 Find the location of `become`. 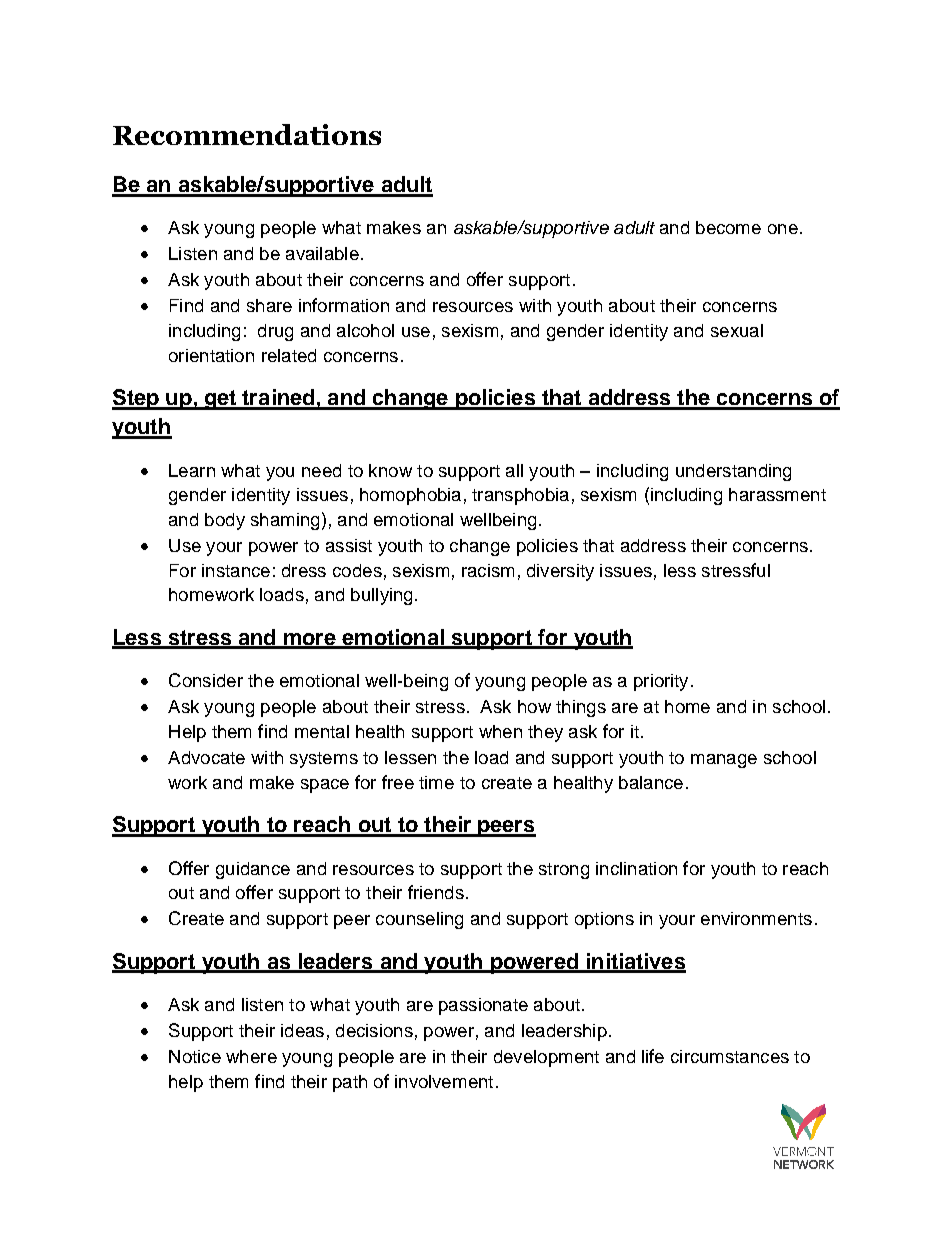

become is located at coordinates (728, 227).
